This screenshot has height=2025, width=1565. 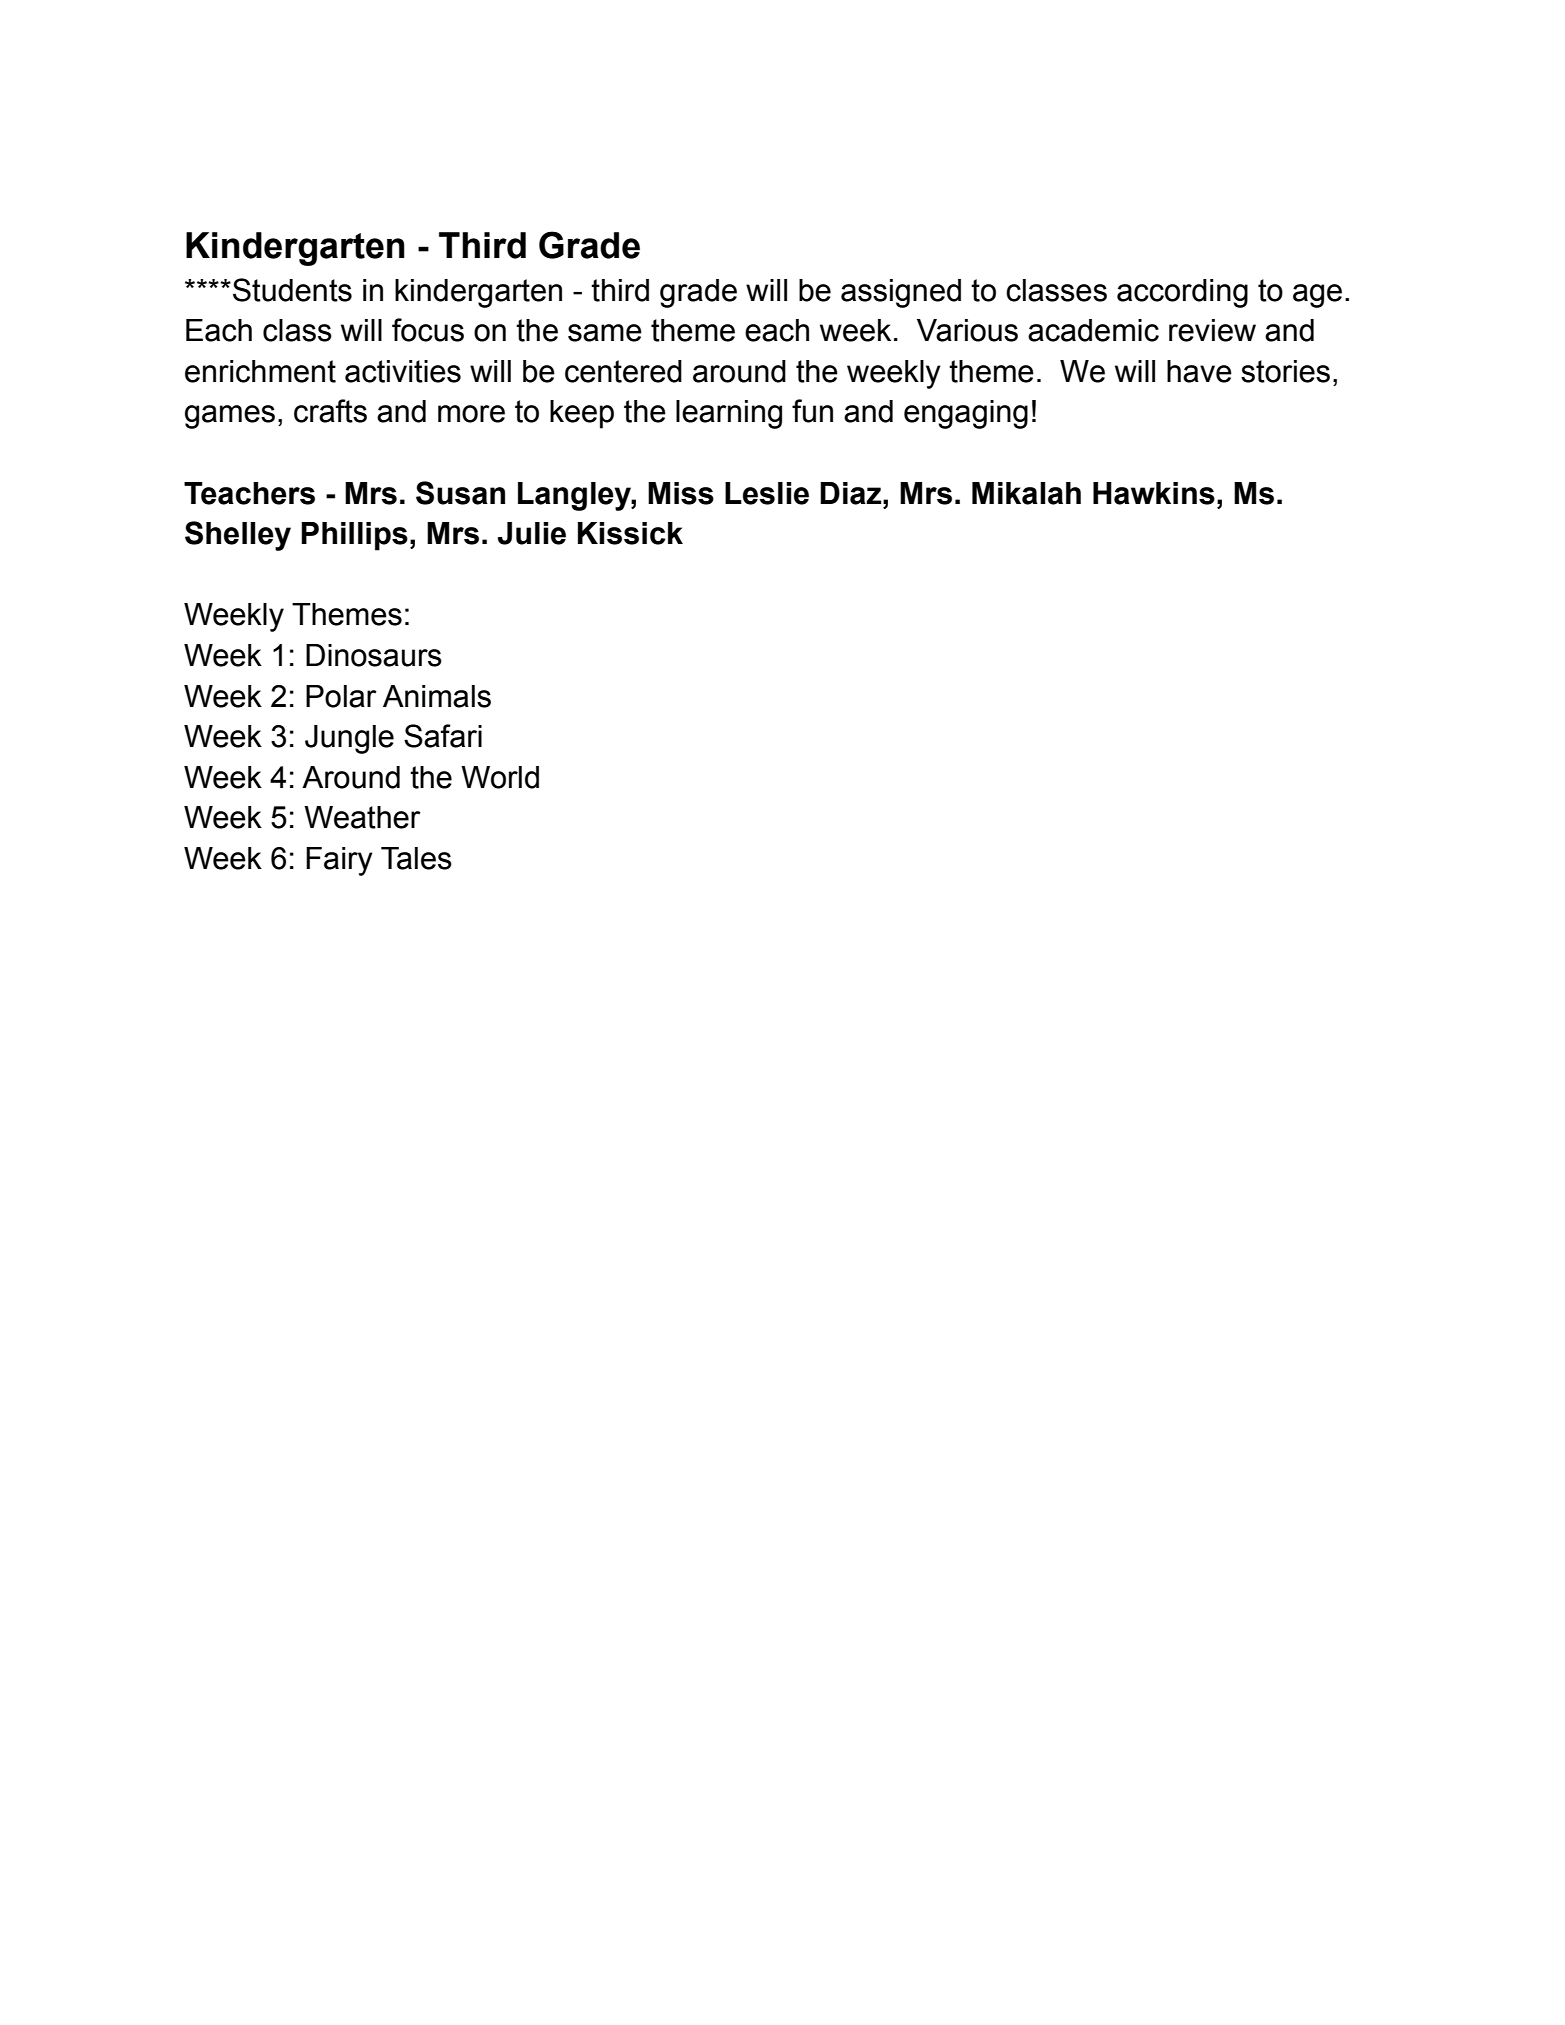 What do you see at coordinates (339, 861) in the screenshot?
I see `Fairy` at bounding box center [339, 861].
